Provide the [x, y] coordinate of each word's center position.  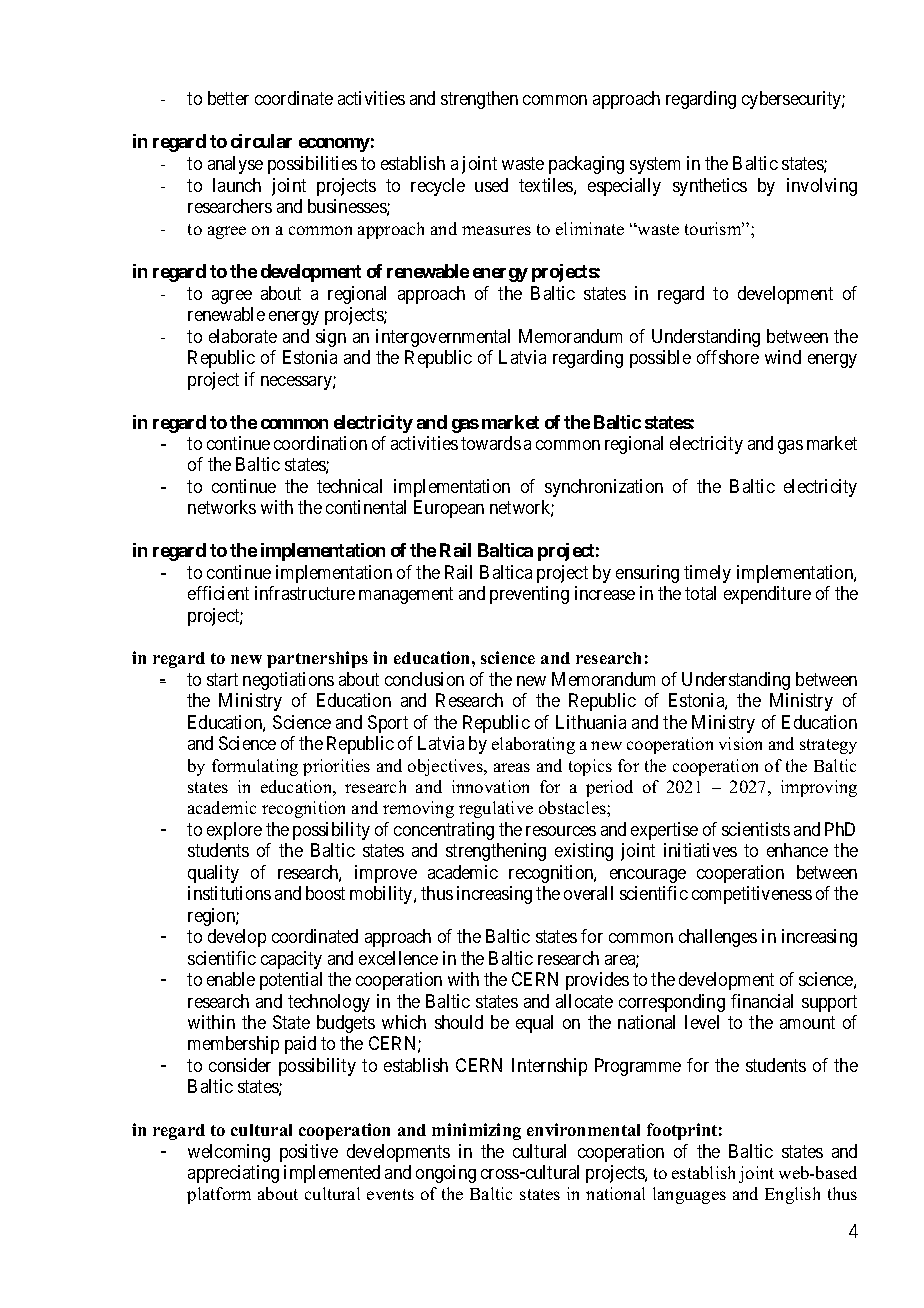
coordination [320, 443]
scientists [756, 829]
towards [491, 443]
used [491, 185]
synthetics [710, 187]
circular [261, 141]
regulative [496, 809]
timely [707, 574]
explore [234, 831]
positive [309, 1153]
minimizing [476, 1131]
